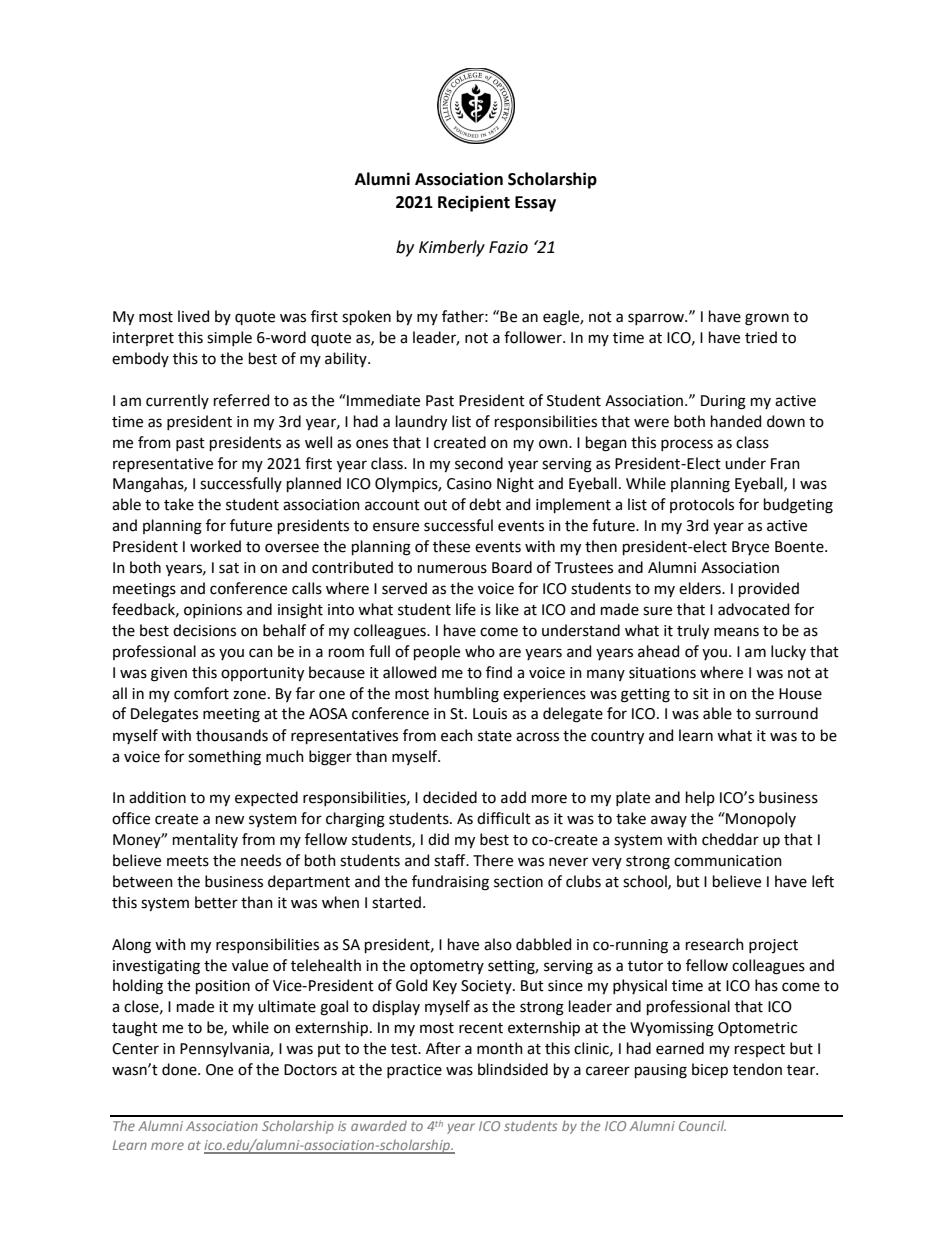 The width and height of the image is (952, 1233). What do you see at coordinates (193, 316) in the image?
I see `lived` at bounding box center [193, 316].
